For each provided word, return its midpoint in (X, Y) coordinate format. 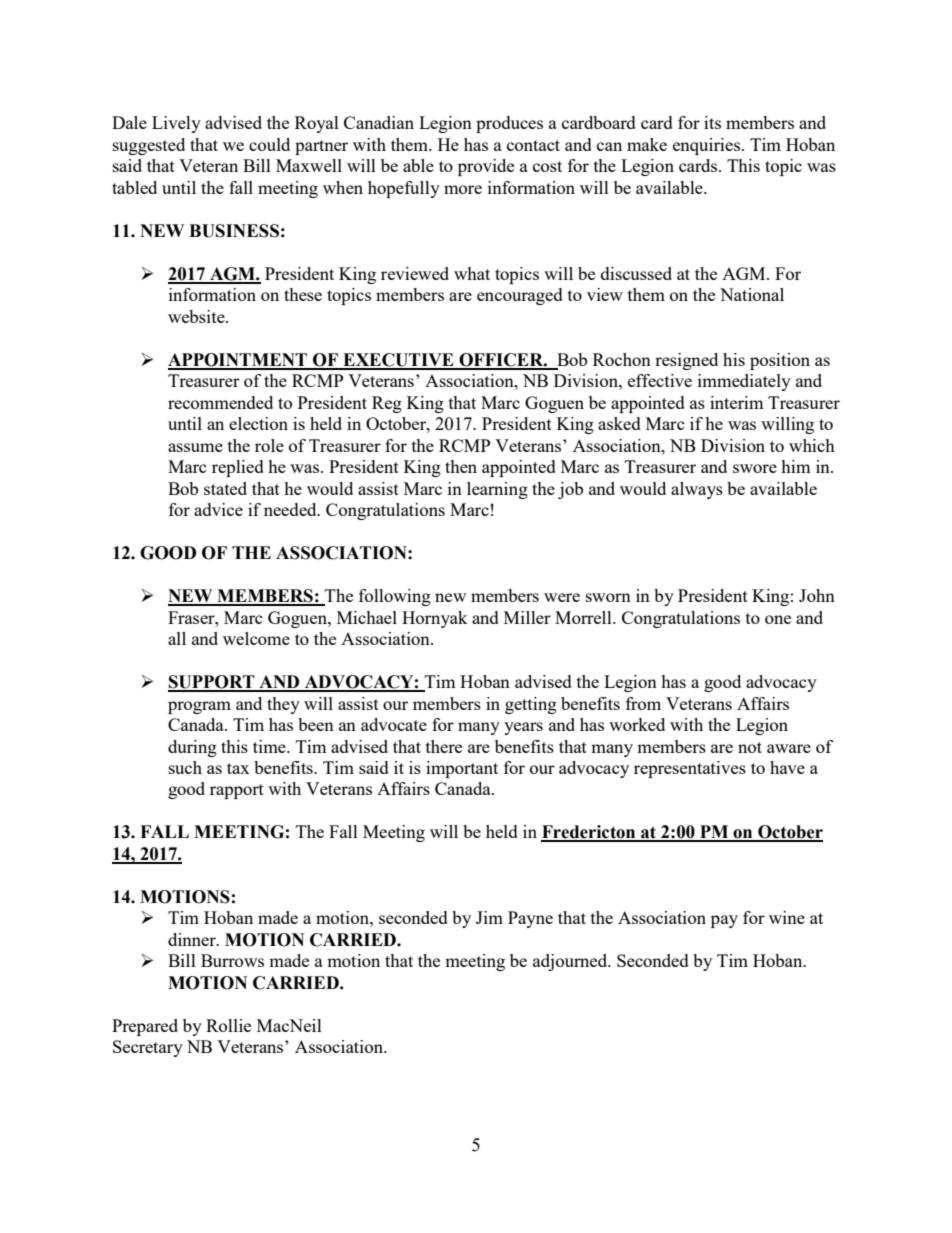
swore (755, 468)
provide (486, 167)
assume (195, 447)
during (192, 748)
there (444, 746)
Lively (176, 124)
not (750, 747)
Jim (489, 917)
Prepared (145, 1027)
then (461, 466)
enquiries (706, 146)
